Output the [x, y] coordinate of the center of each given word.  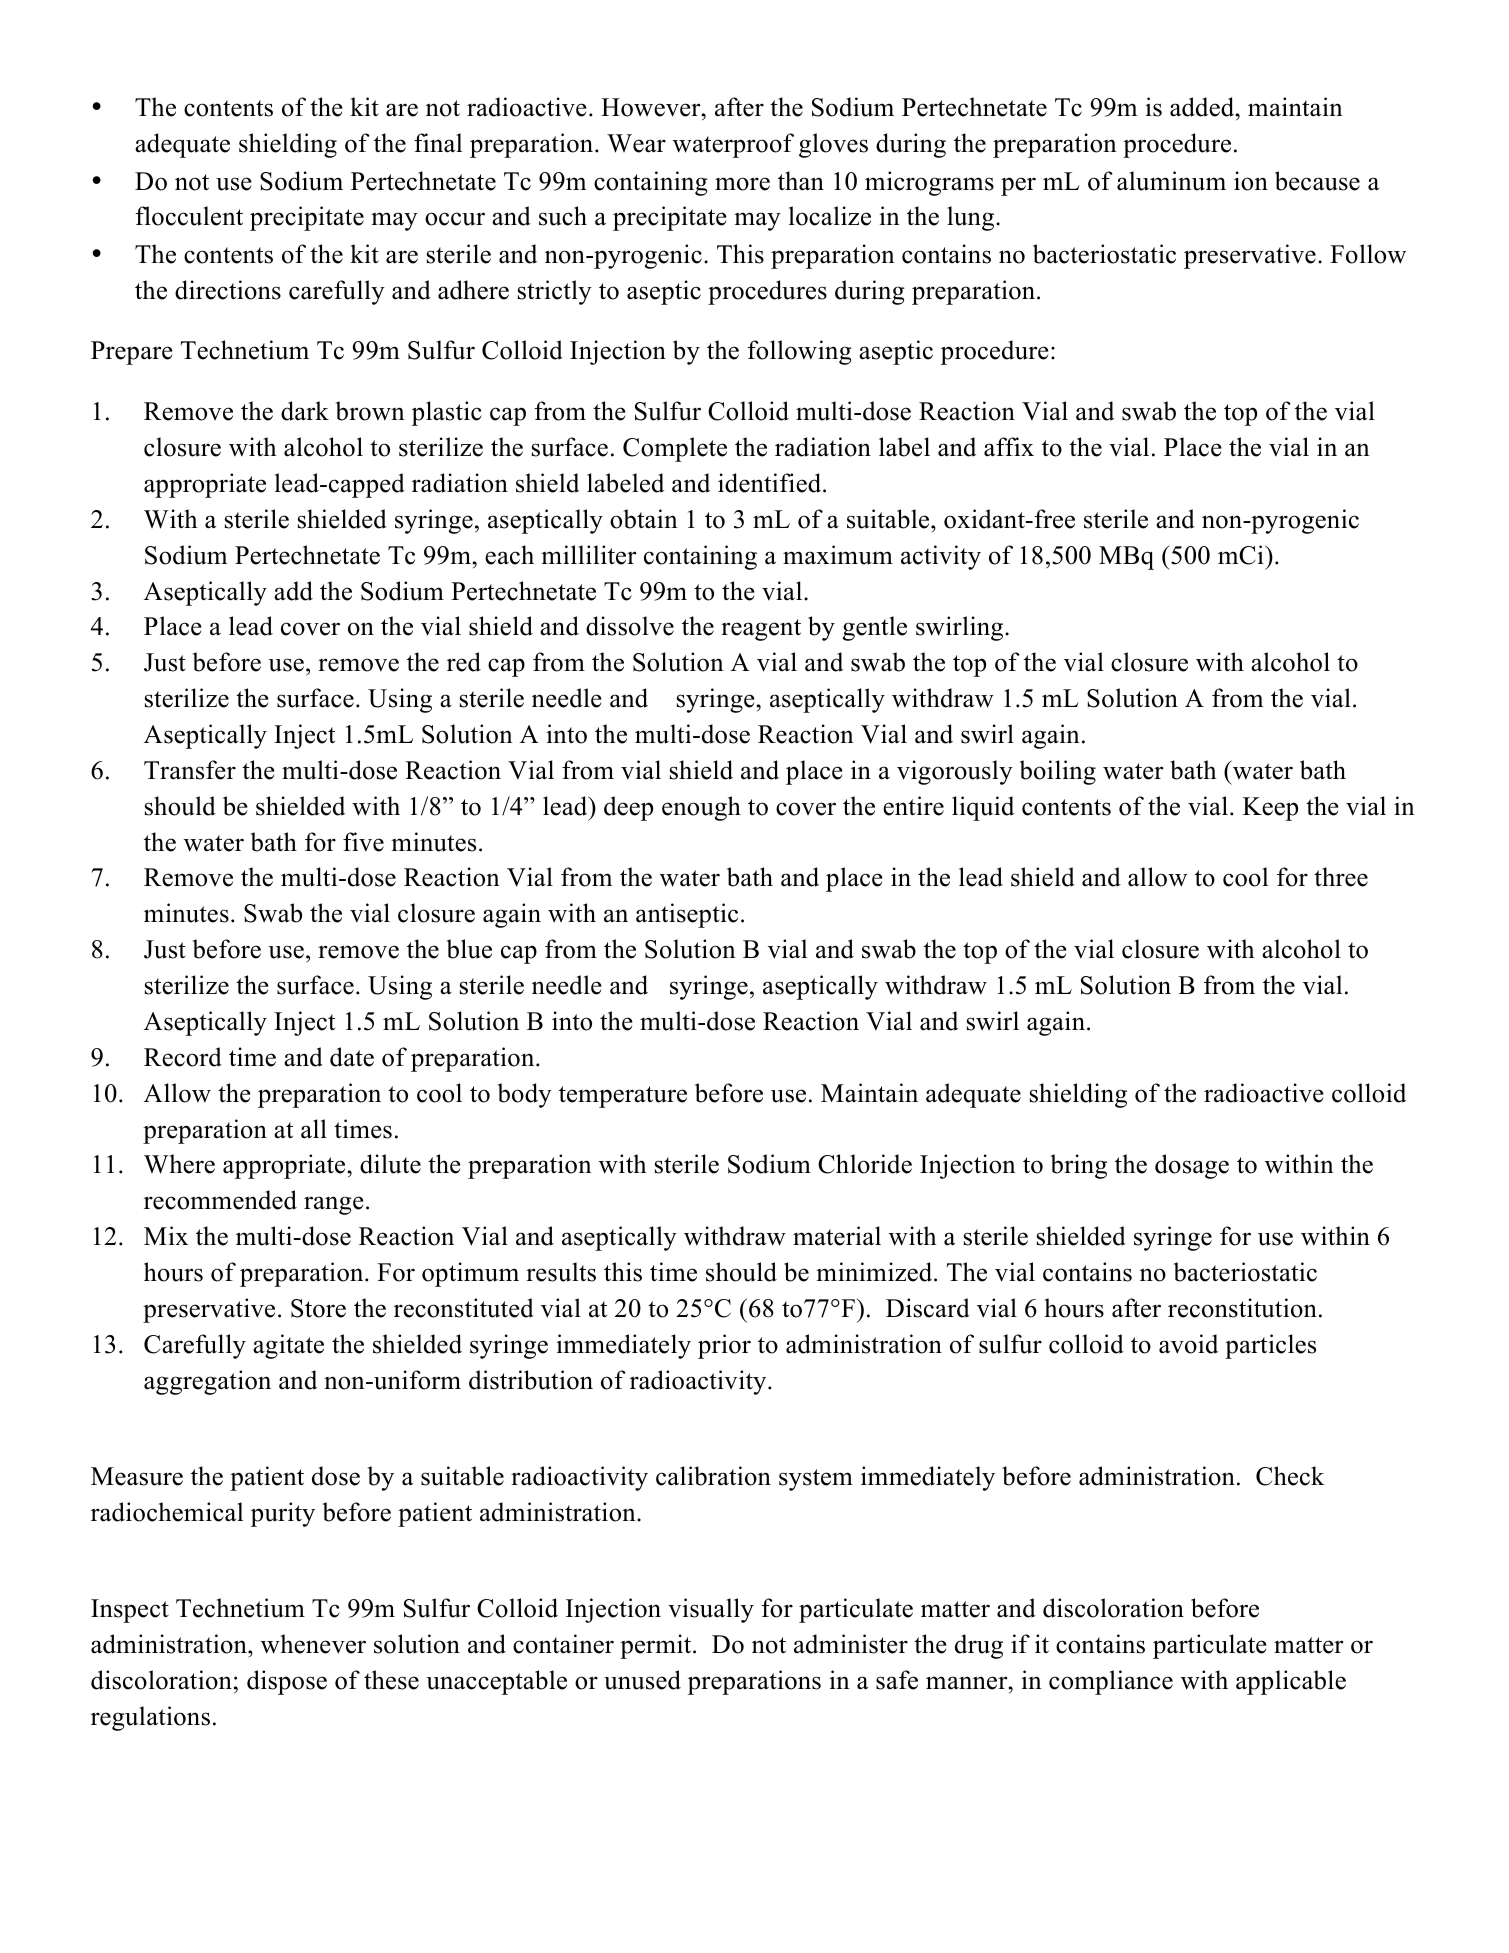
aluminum [1171, 181]
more [742, 184]
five [363, 842]
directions [228, 290]
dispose [287, 1682]
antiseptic [687, 915]
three [1341, 877]
